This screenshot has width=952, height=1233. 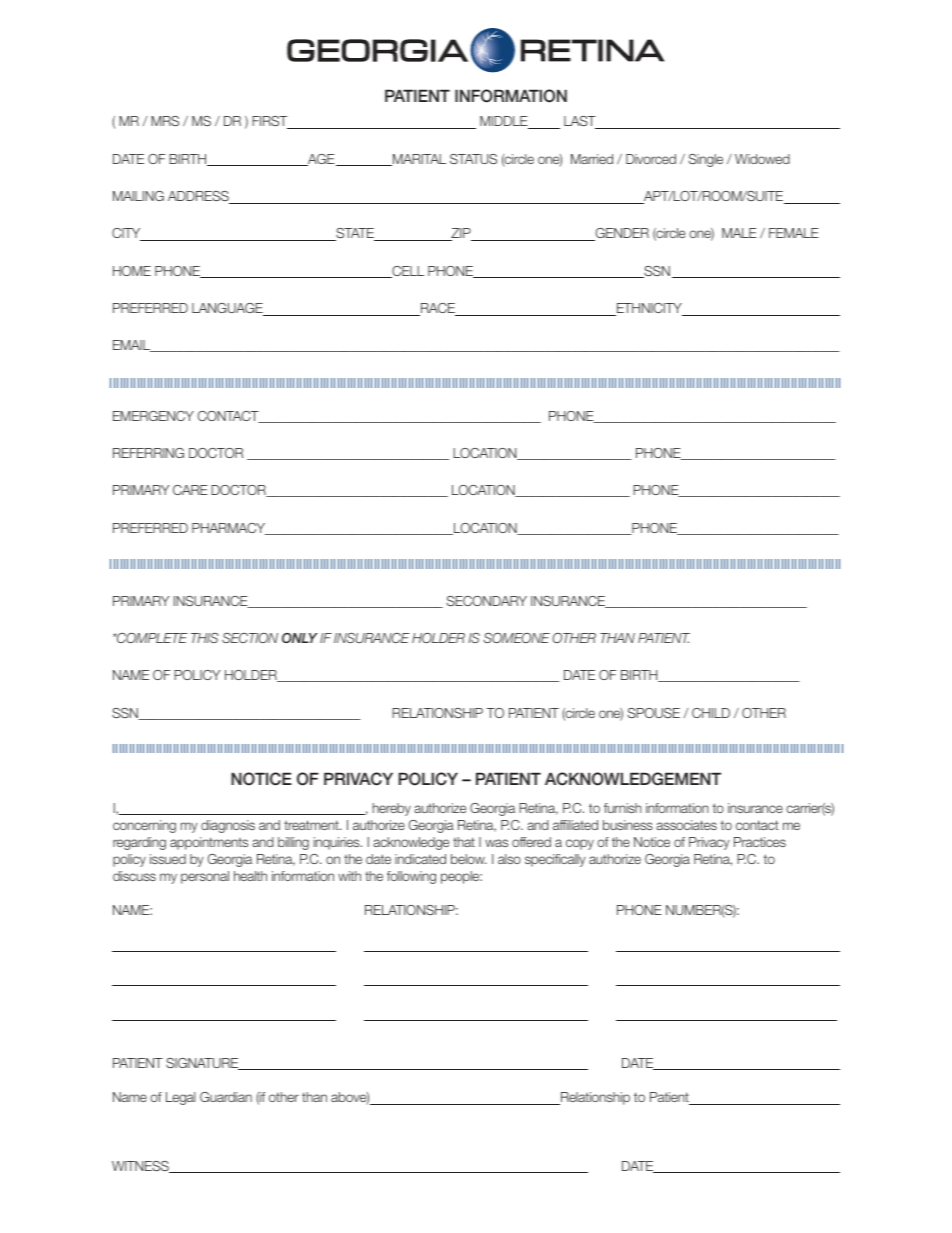 I want to click on Guardian, so click(x=226, y=1097).
